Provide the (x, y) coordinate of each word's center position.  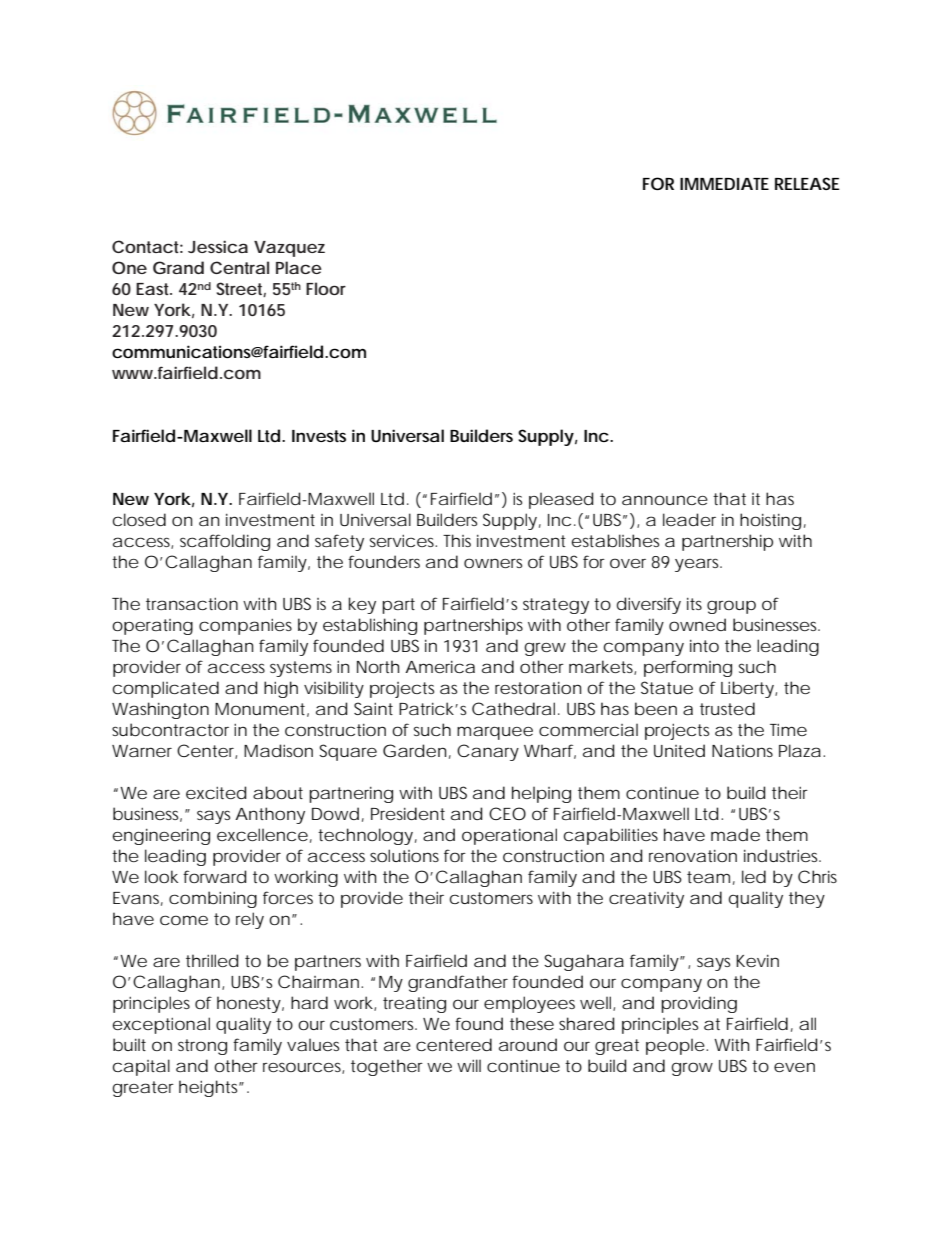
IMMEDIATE (724, 184)
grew (545, 649)
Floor (326, 288)
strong (202, 1047)
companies (245, 626)
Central (239, 267)
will (469, 1065)
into (704, 646)
